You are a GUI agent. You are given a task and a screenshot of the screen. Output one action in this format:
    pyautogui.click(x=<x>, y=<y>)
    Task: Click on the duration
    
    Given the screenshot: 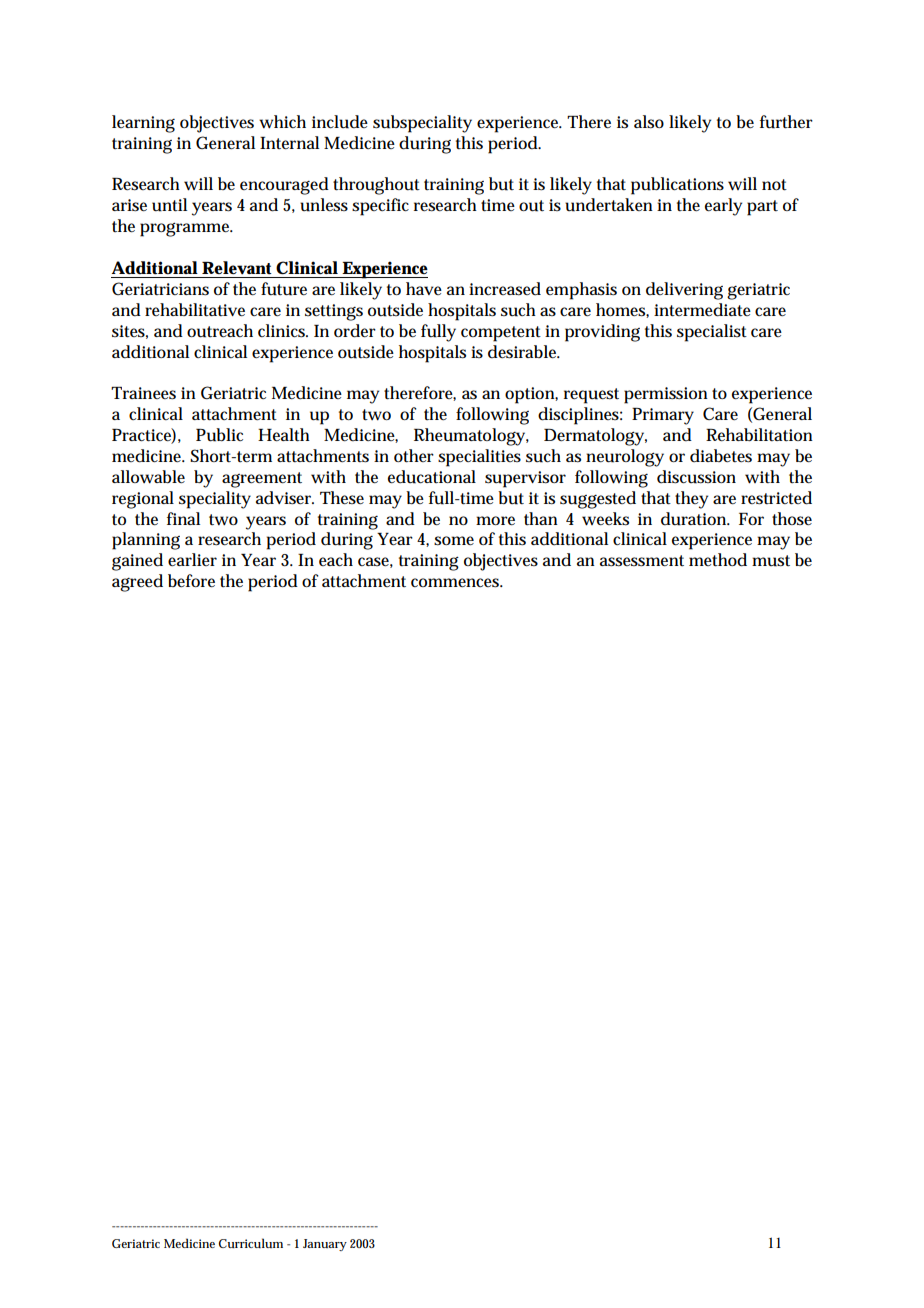 What is the action you would take?
    pyautogui.click(x=695, y=519)
